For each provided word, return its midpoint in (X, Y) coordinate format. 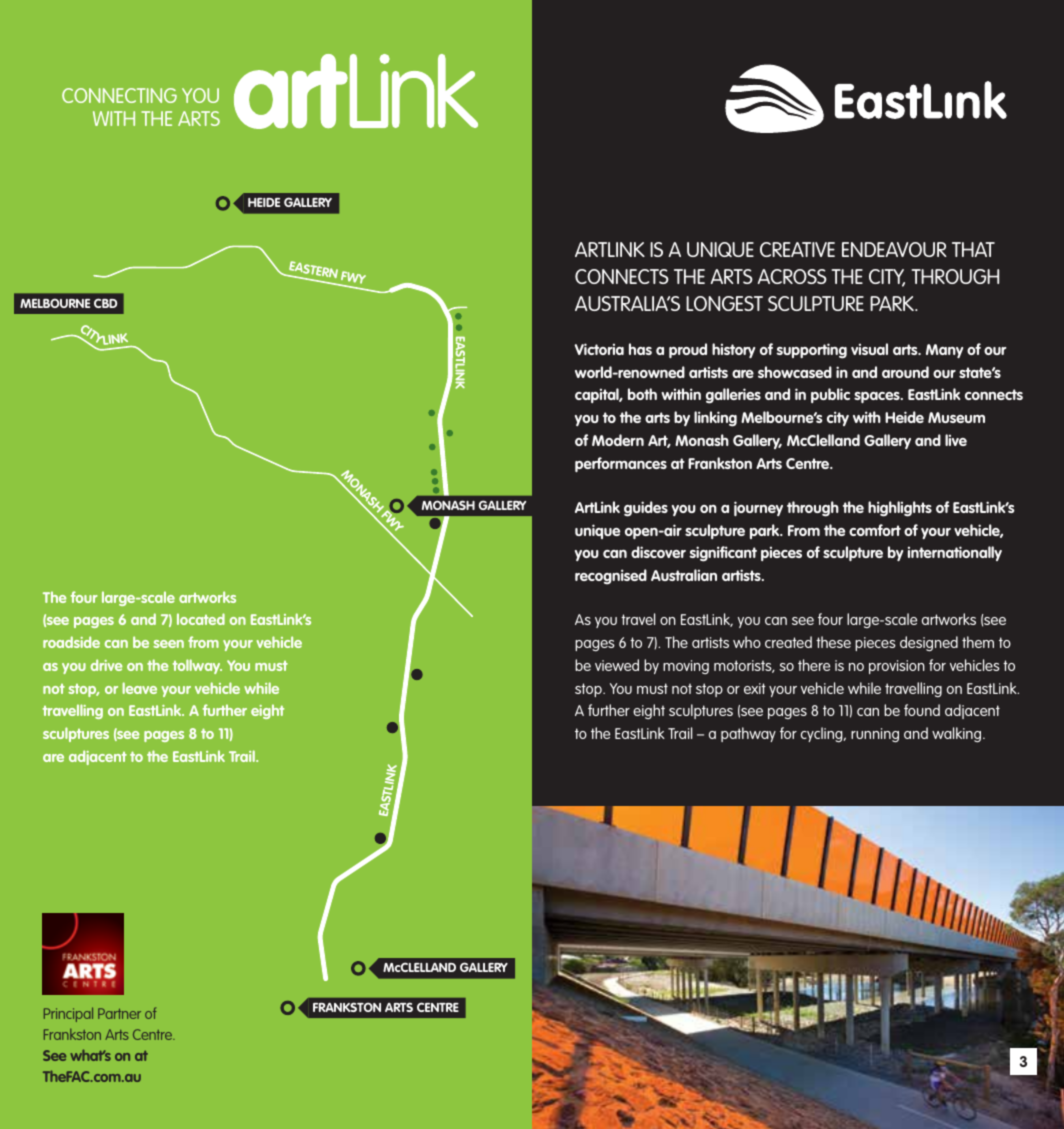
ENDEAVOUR (894, 249)
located (201, 619)
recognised (611, 577)
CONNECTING (119, 95)
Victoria (599, 349)
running (875, 735)
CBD (105, 303)
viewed (617, 665)
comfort (875, 530)
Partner (119, 1013)
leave (139, 688)
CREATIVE (797, 249)
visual (869, 349)
